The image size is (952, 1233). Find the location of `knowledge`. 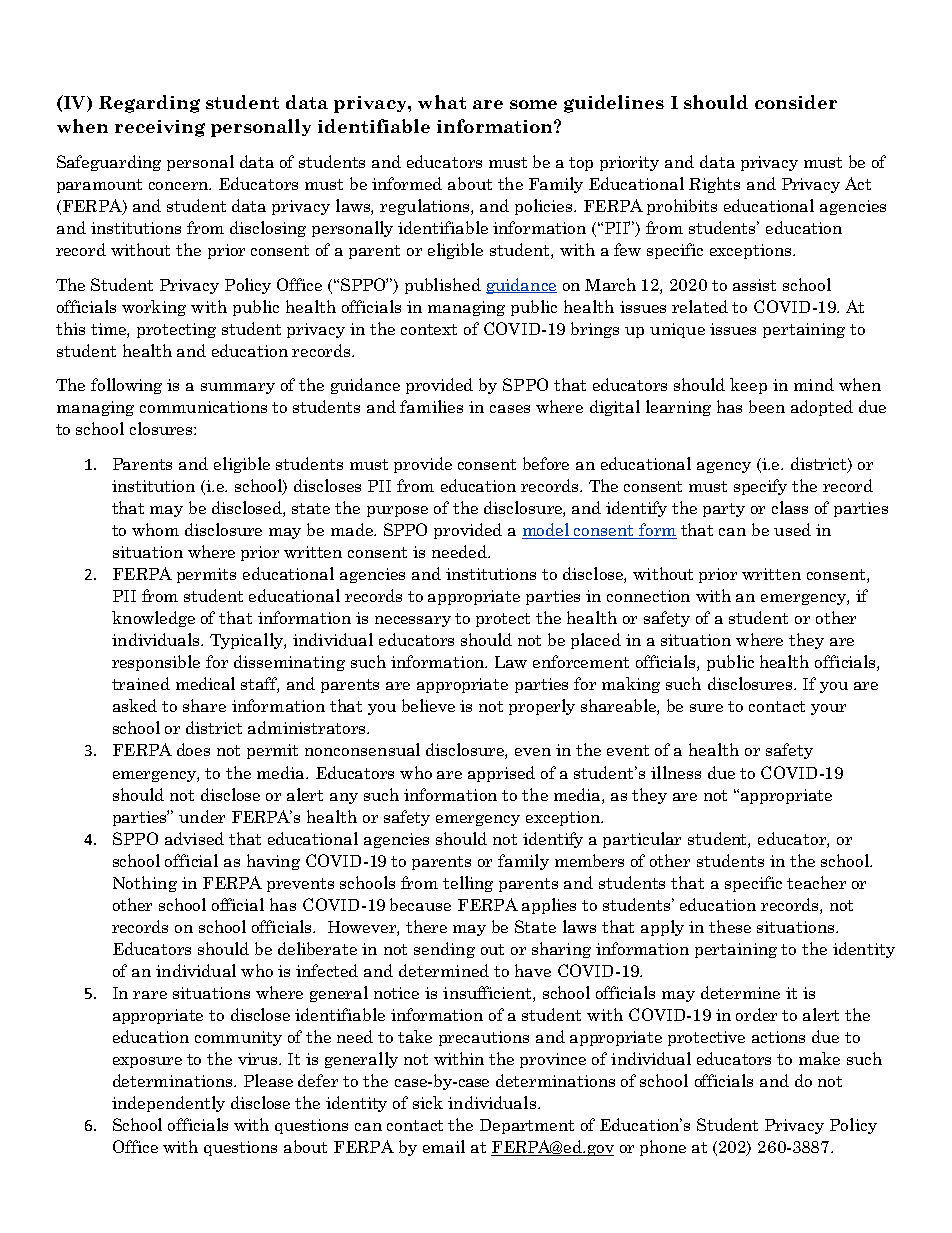

knowledge is located at coordinates (153, 619).
